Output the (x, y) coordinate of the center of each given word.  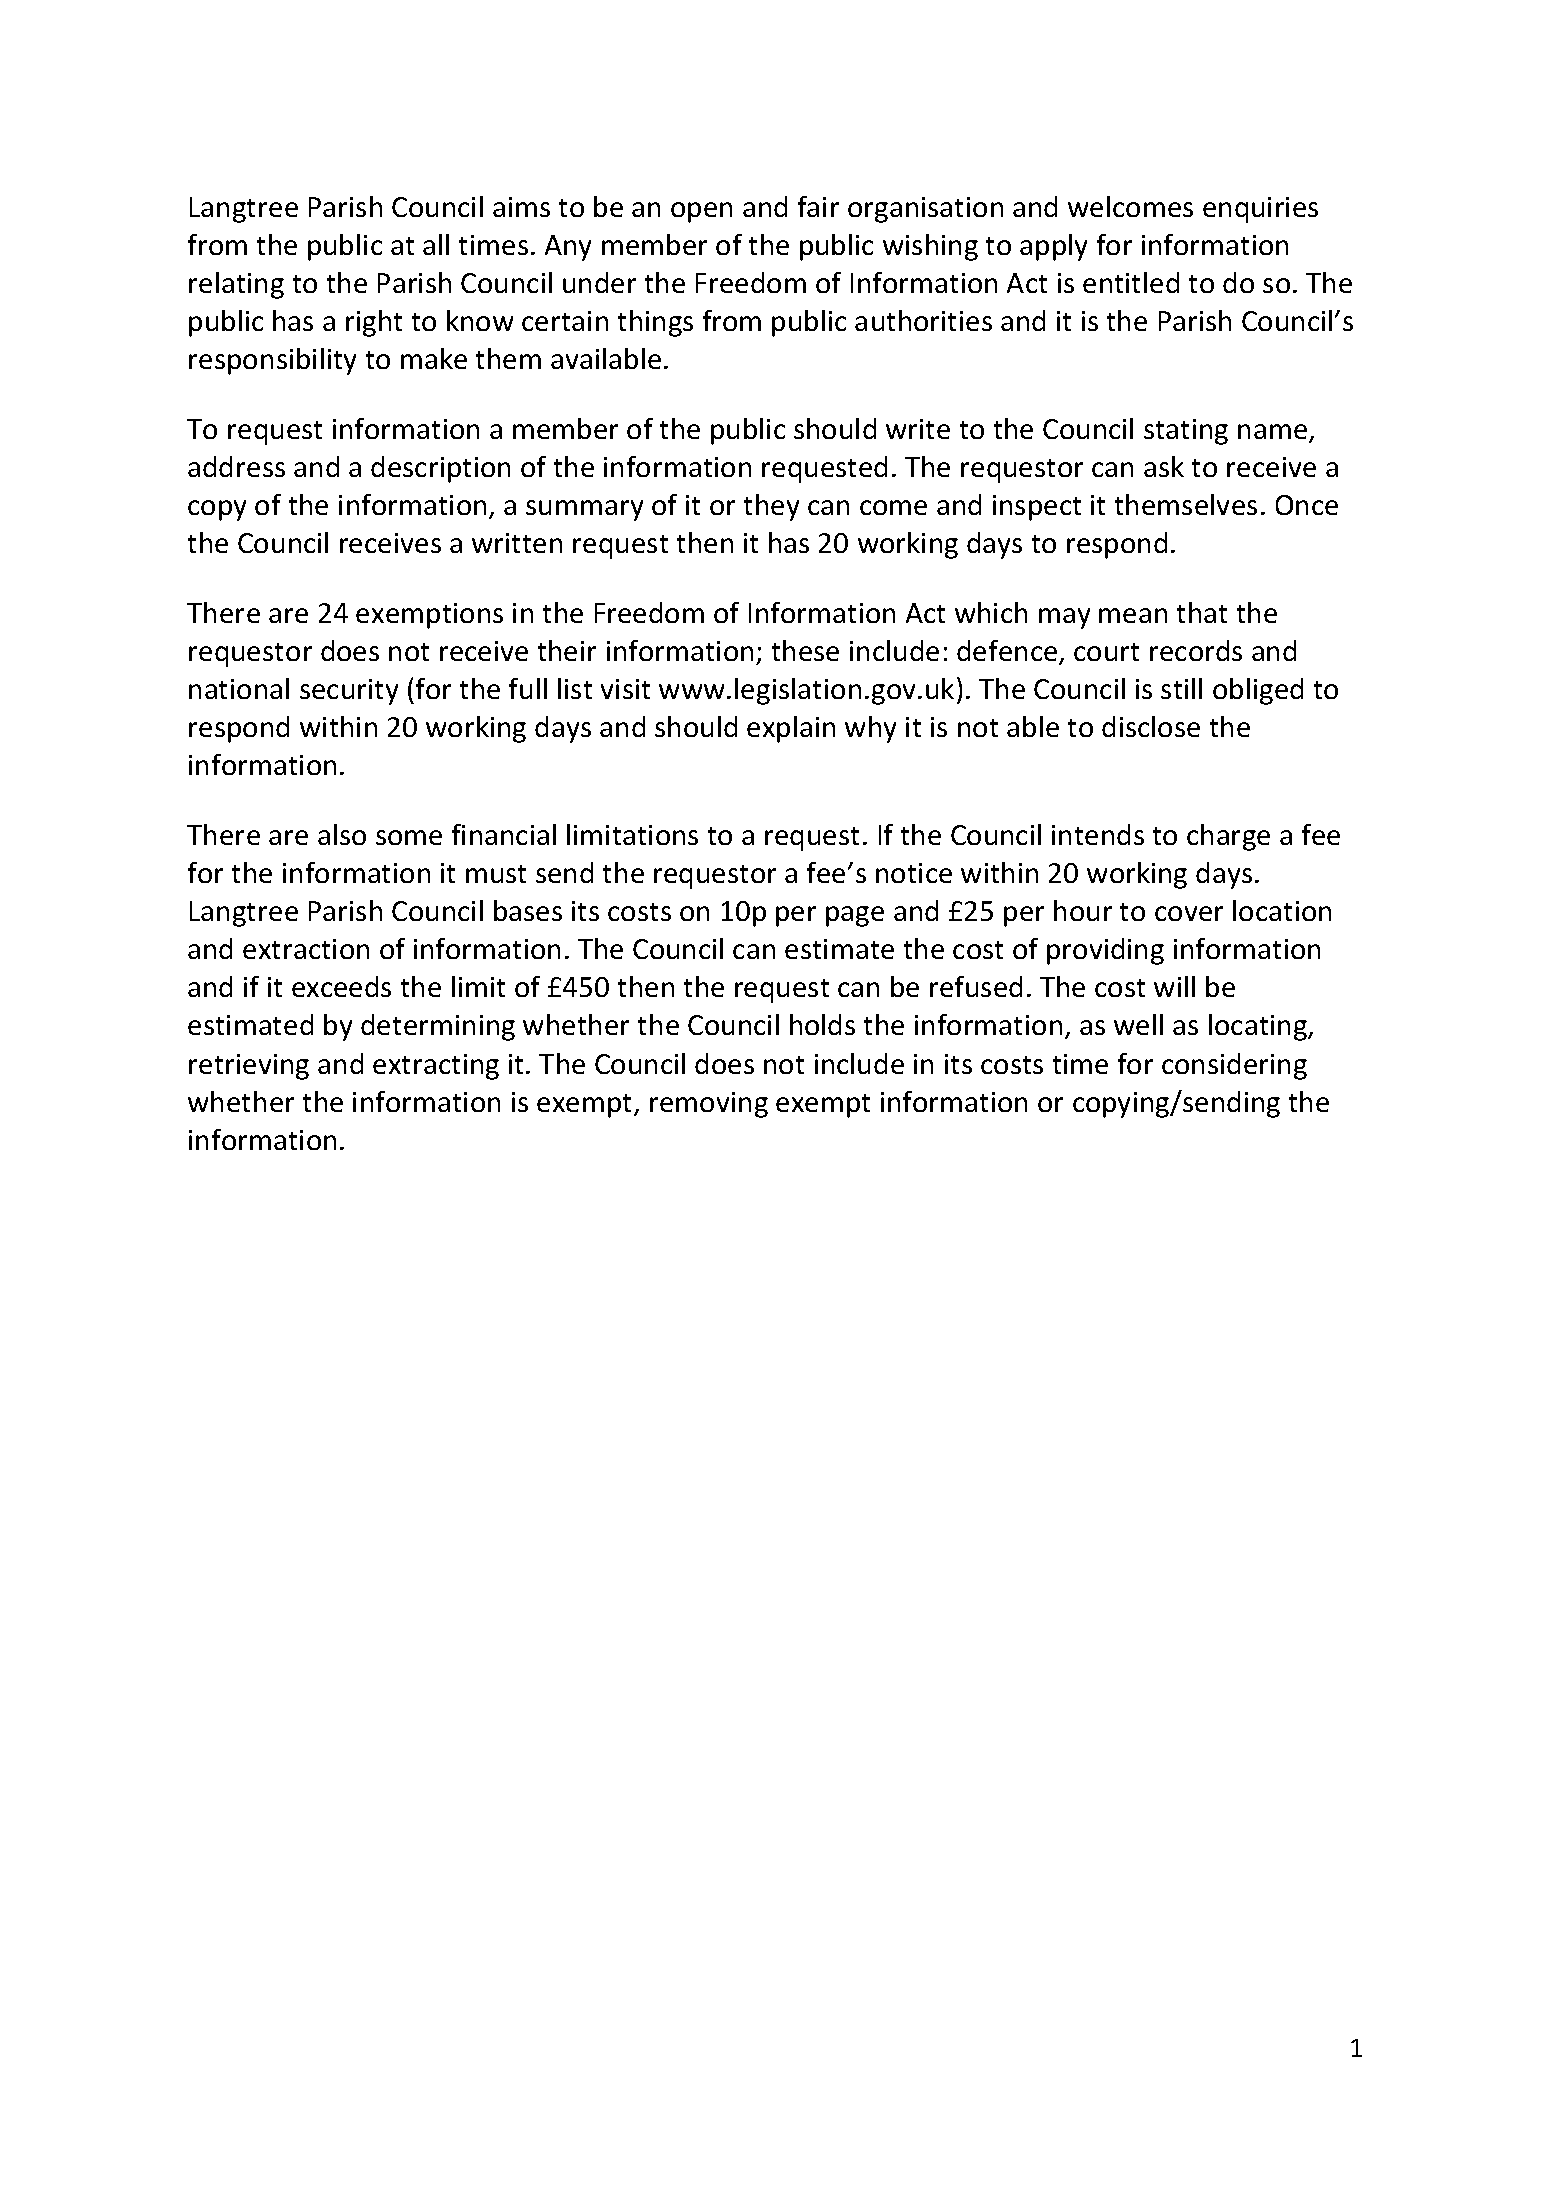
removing (709, 1105)
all (436, 244)
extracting (436, 1067)
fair (818, 206)
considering (1234, 1066)
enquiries (1260, 210)
